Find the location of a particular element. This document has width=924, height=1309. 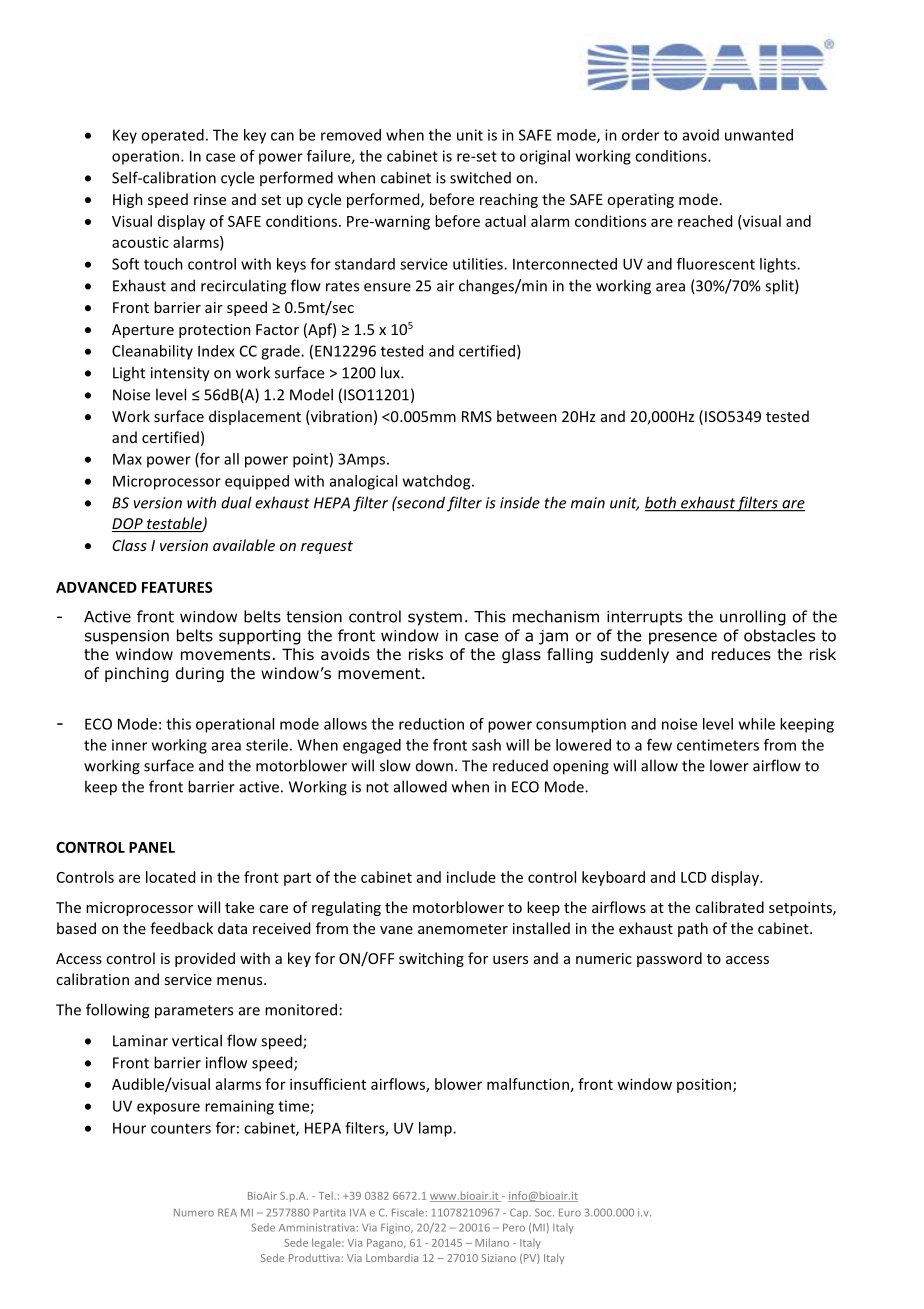

reached is located at coordinates (705, 221).
